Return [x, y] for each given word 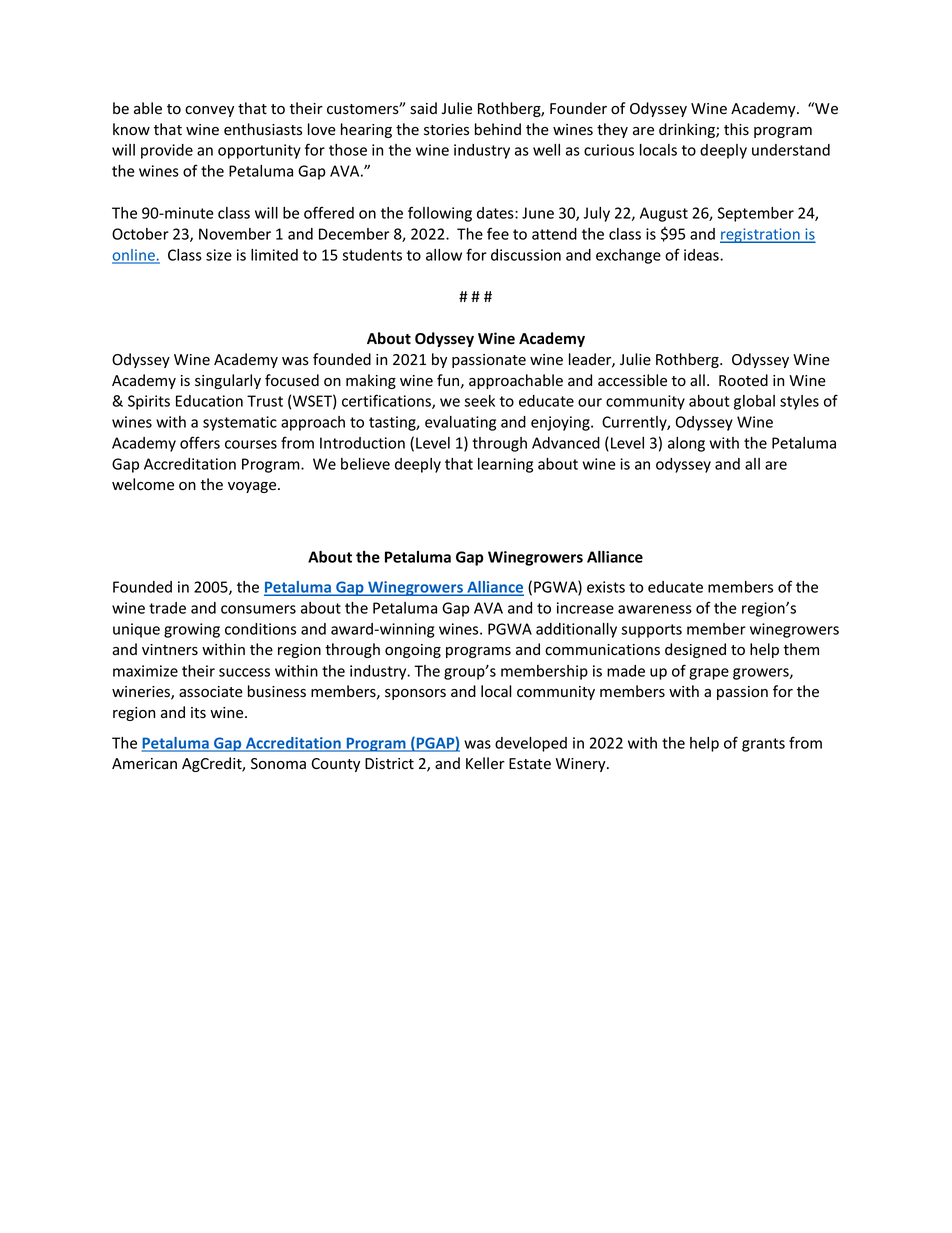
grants [763, 745]
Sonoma [278, 764]
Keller [485, 763]
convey [209, 111]
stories [446, 130]
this [736, 129]
